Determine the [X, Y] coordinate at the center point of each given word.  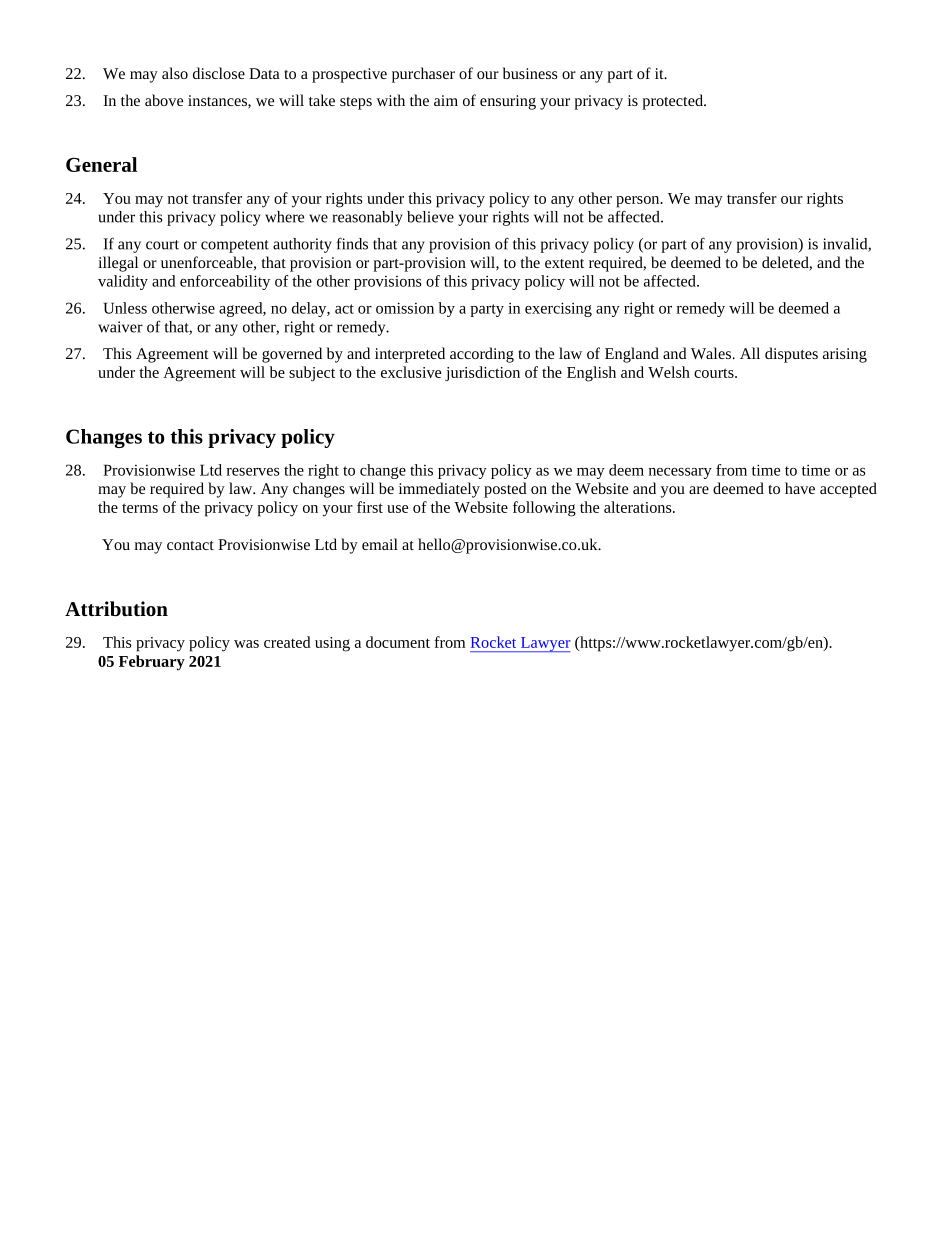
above [164, 100]
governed [292, 355]
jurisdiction [482, 374]
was [246, 644]
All [750, 353]
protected [673, 102]
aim [446, 100]
